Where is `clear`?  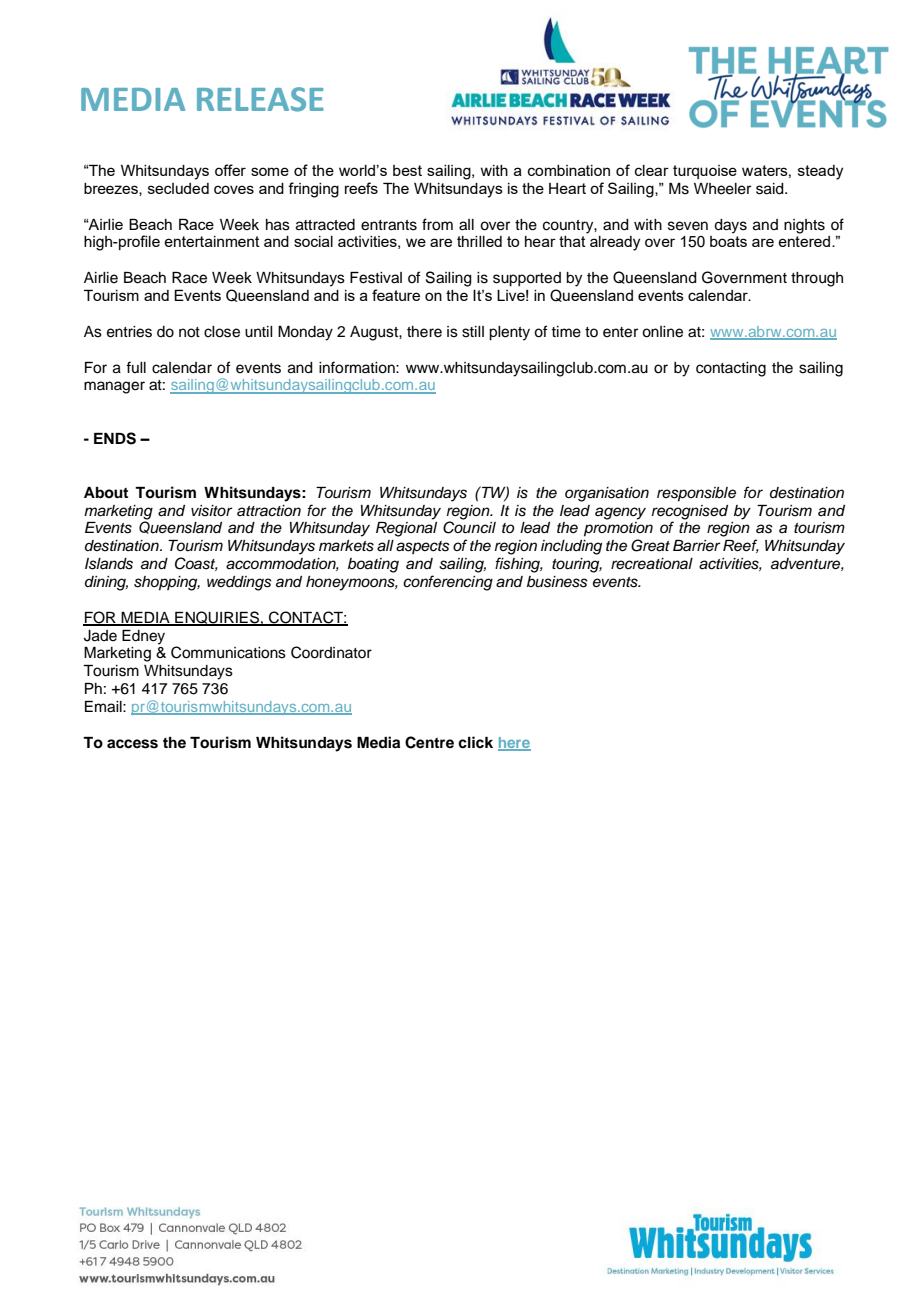
clear is located at coordinates (652, 170).
